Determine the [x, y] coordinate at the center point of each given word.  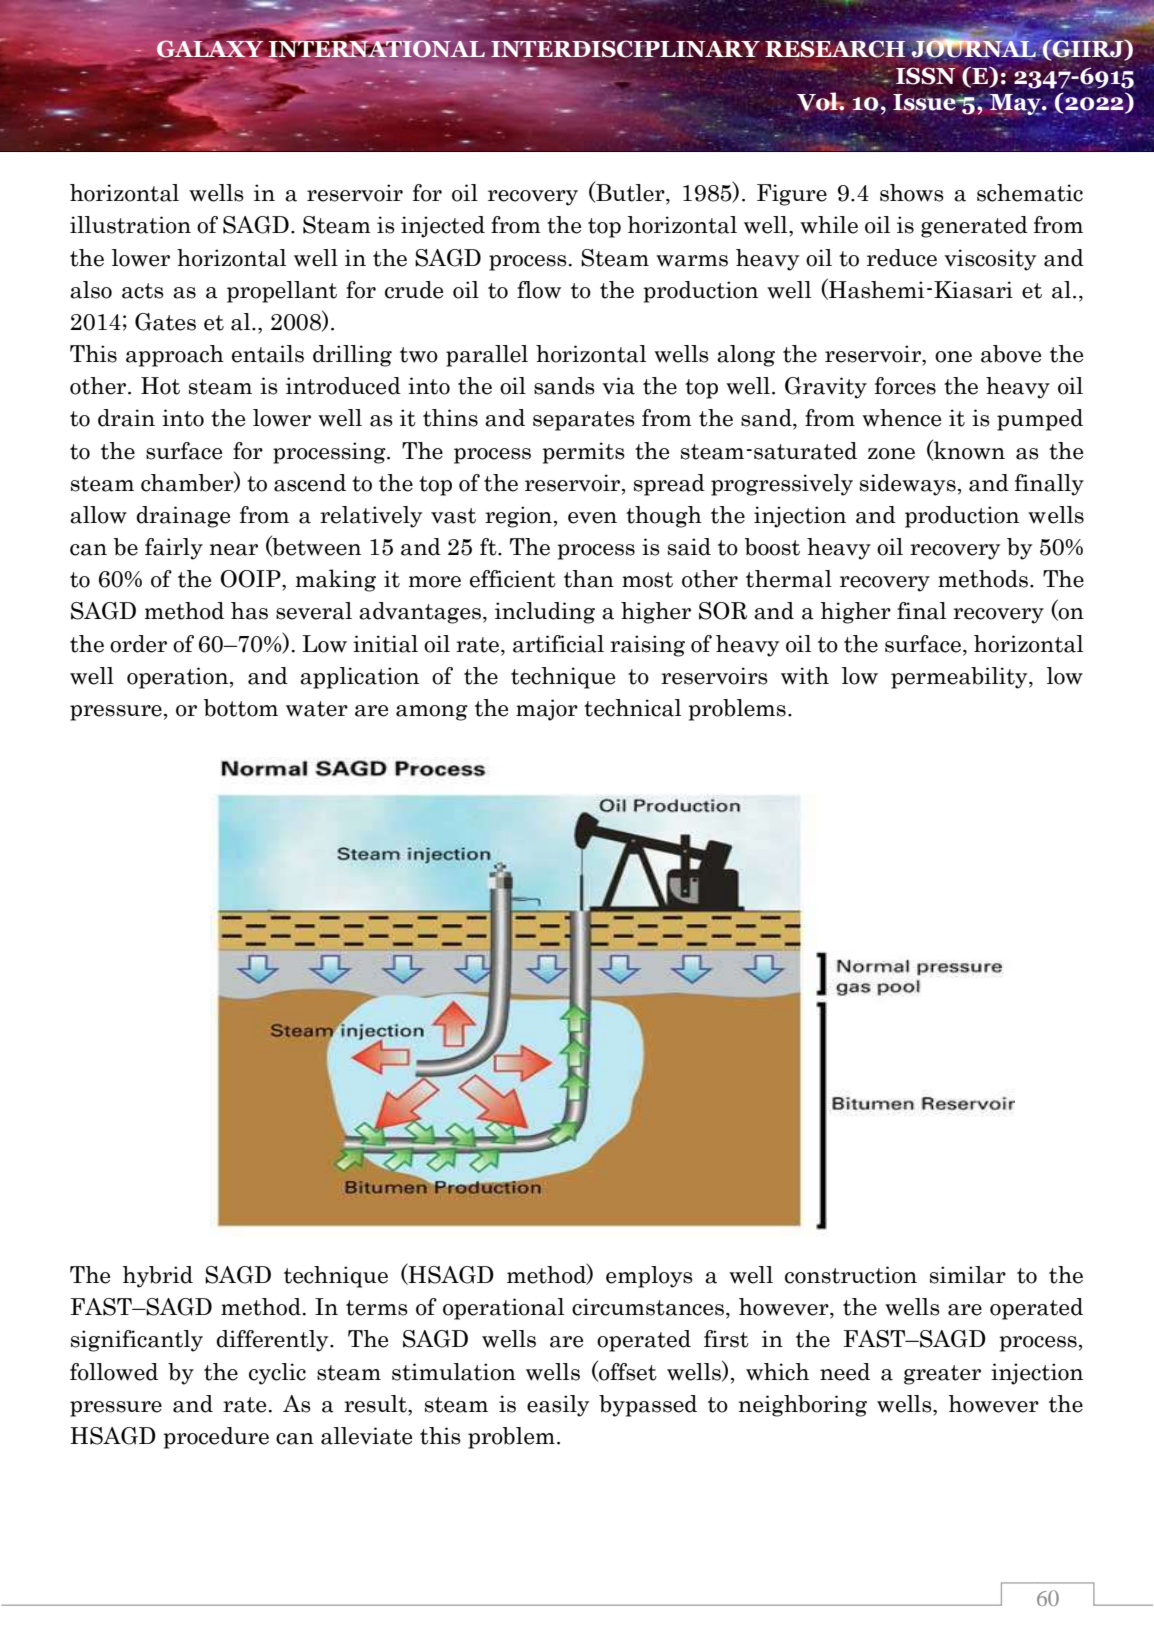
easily [558, 1406]
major [547, 710]
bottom [241, 708]
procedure [216, 1438]
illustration [130, 225]
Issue [925, 103]
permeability [960, 678]
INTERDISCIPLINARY [624, 50]
